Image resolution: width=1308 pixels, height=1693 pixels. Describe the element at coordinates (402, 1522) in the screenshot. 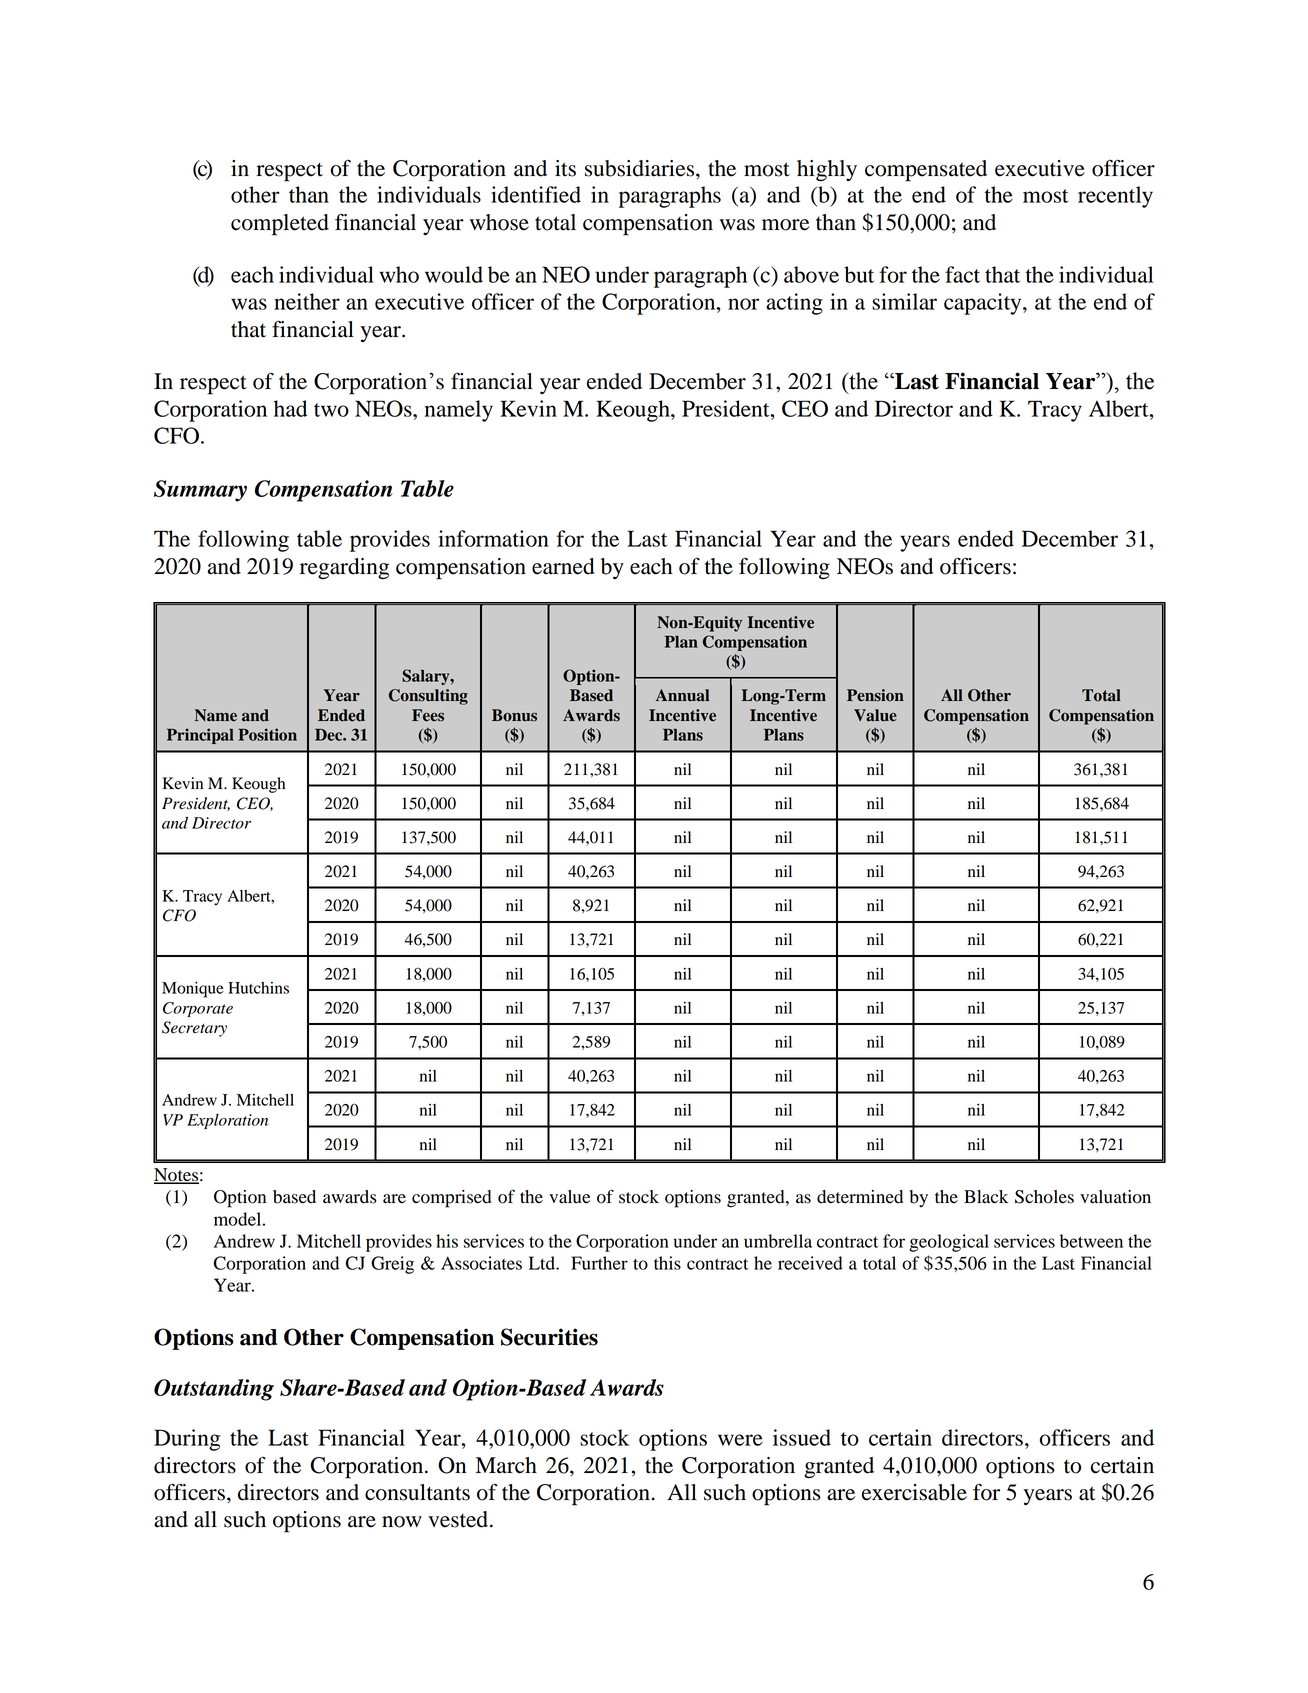

I see `now` at that location.
